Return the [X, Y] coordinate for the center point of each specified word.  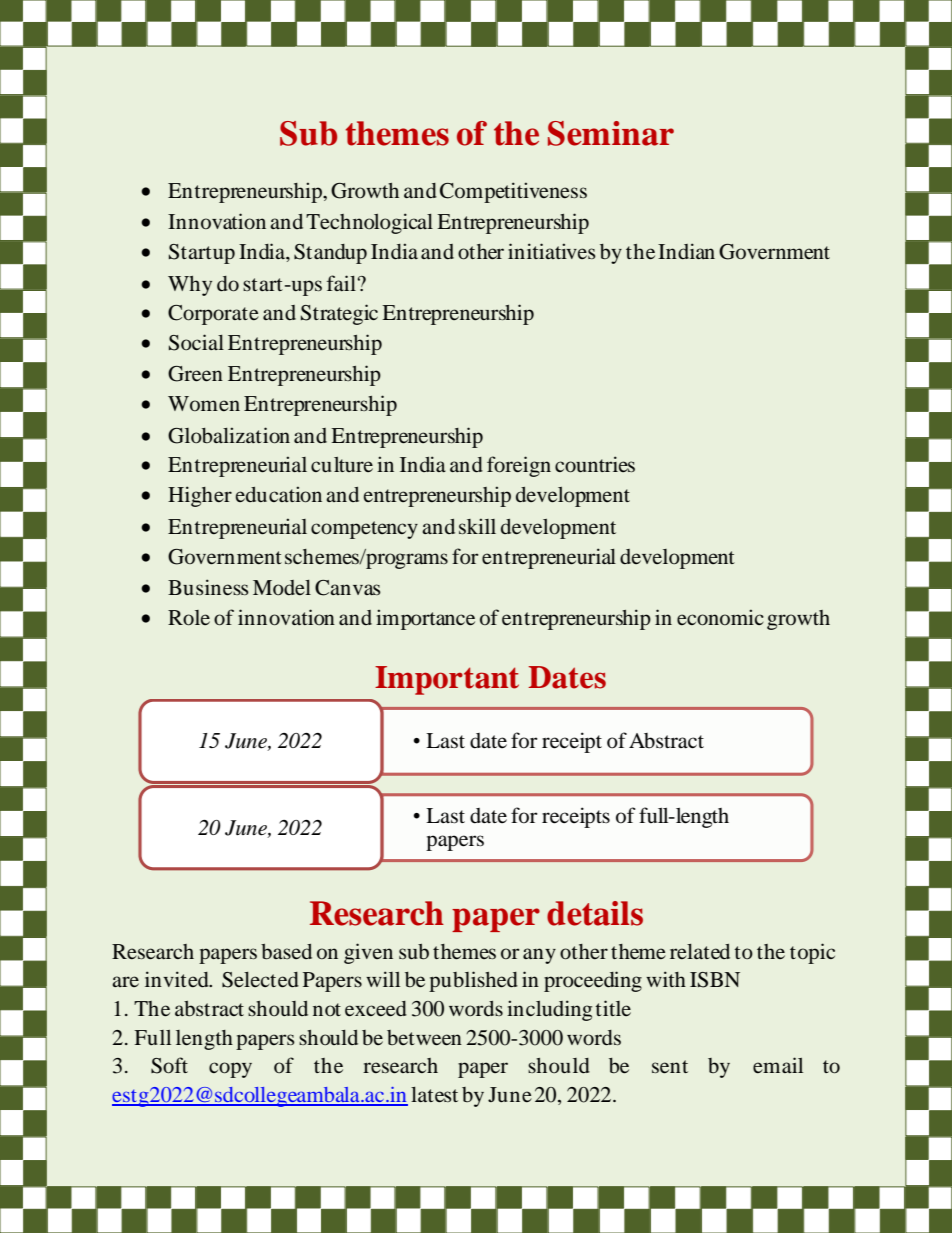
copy [230, 1070]
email [778, 1065]
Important [447, 680]
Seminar [611, 133]
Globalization [229, 435]
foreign [519, 466]
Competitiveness [513, 192]
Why [190, 286]
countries [595, 464]
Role [189, 618]
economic [720, 617]
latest [434, 1095]
